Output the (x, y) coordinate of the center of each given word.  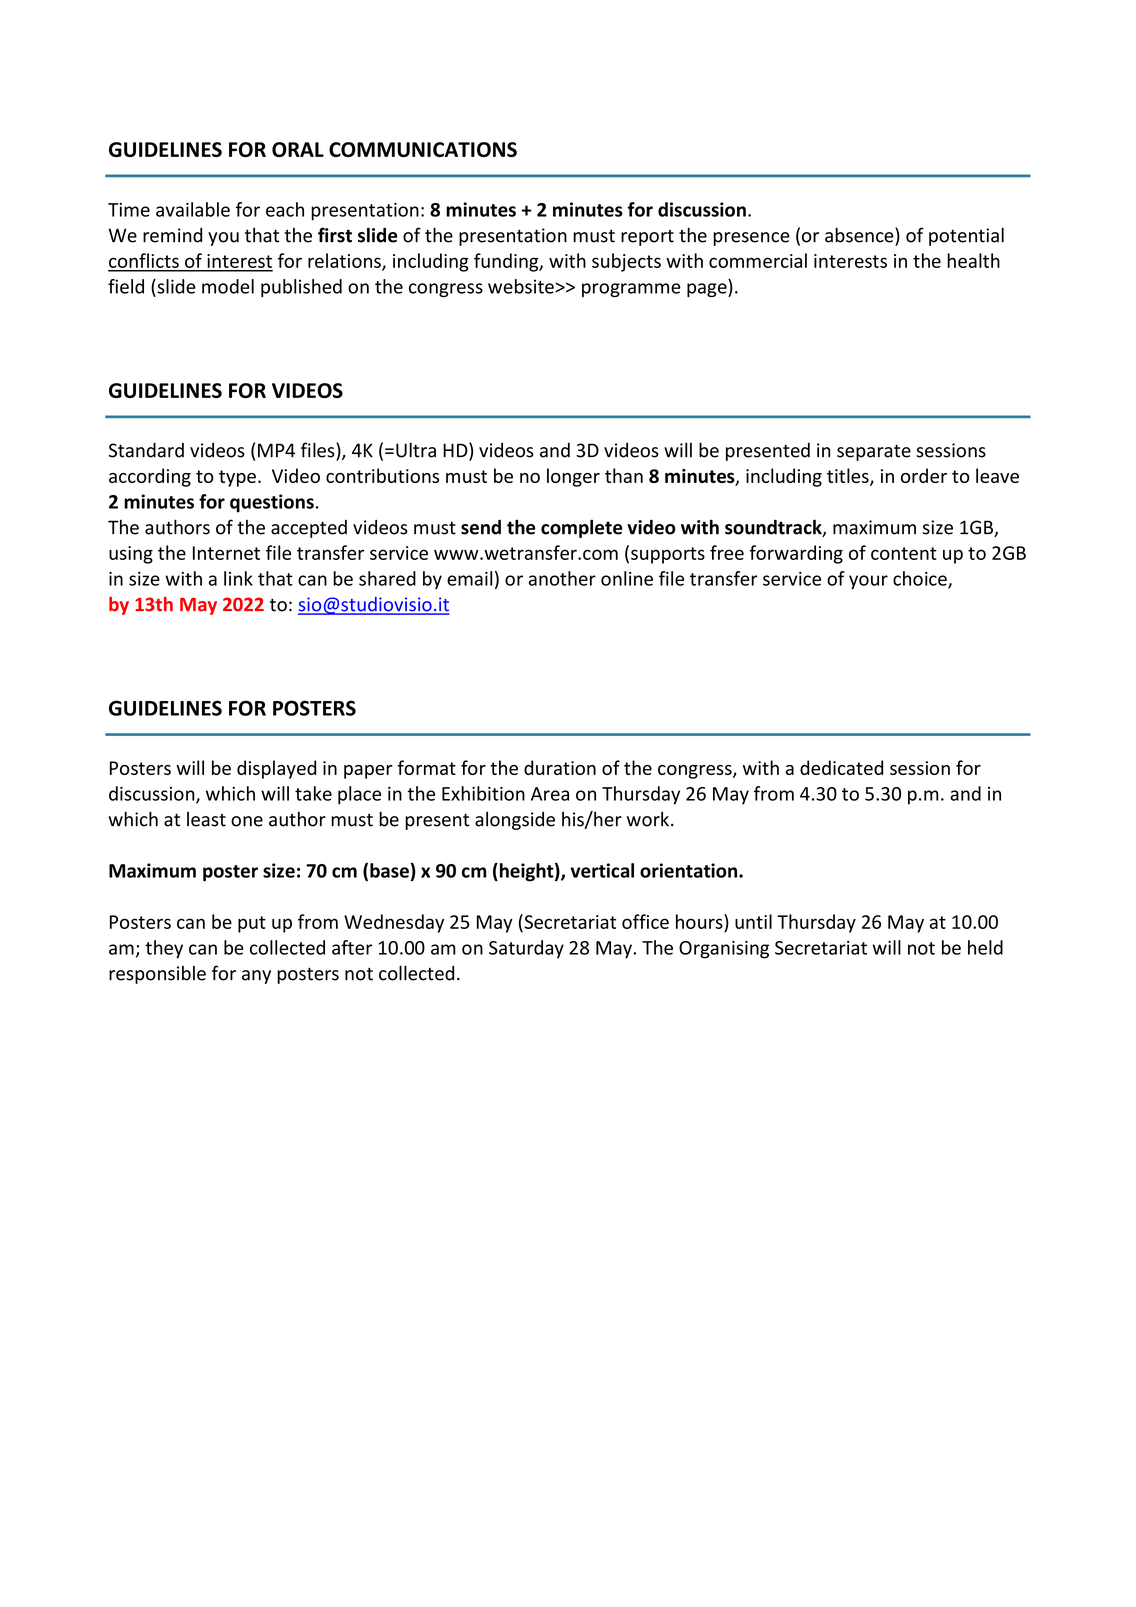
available (193, 209)
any (256, 977)
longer (573, 477)
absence (860, 236)
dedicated (841, 767)
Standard (146, 450)
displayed (276, 769)
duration (560, 767)
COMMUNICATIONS (423, 149)
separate (874, 452)
